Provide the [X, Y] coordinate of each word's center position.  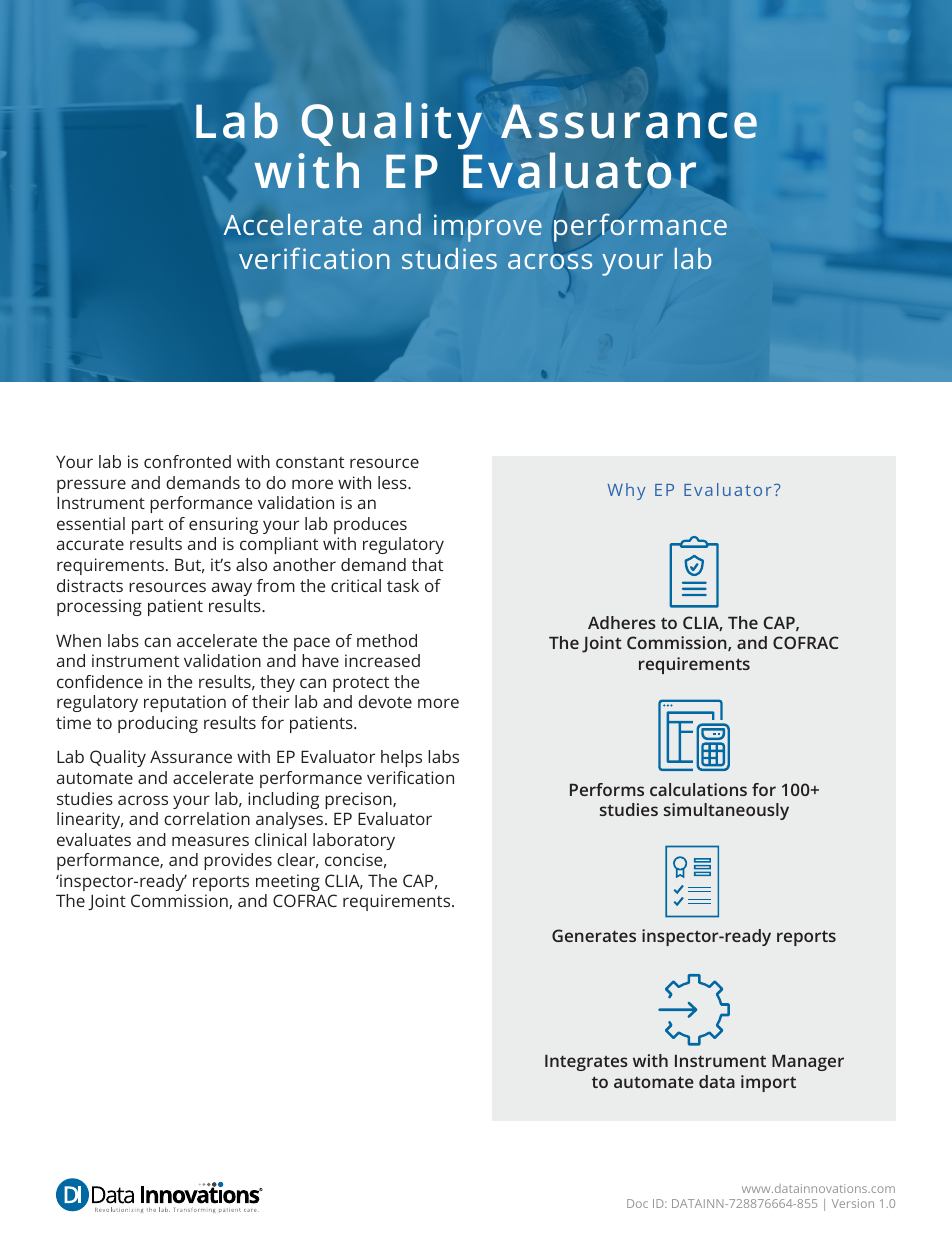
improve [488, 228]
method [387, 640]
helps [401, 758]
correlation [207, 818]
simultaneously [726, 811]
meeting [288, 882]
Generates [594, 935]
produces [370, 525]
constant [310, 462]
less [393, 482]
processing [99, 607]
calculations [698, 789]
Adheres [622, 622]
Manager [808, 1063]
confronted [187, 461]
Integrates [586, 1063]
